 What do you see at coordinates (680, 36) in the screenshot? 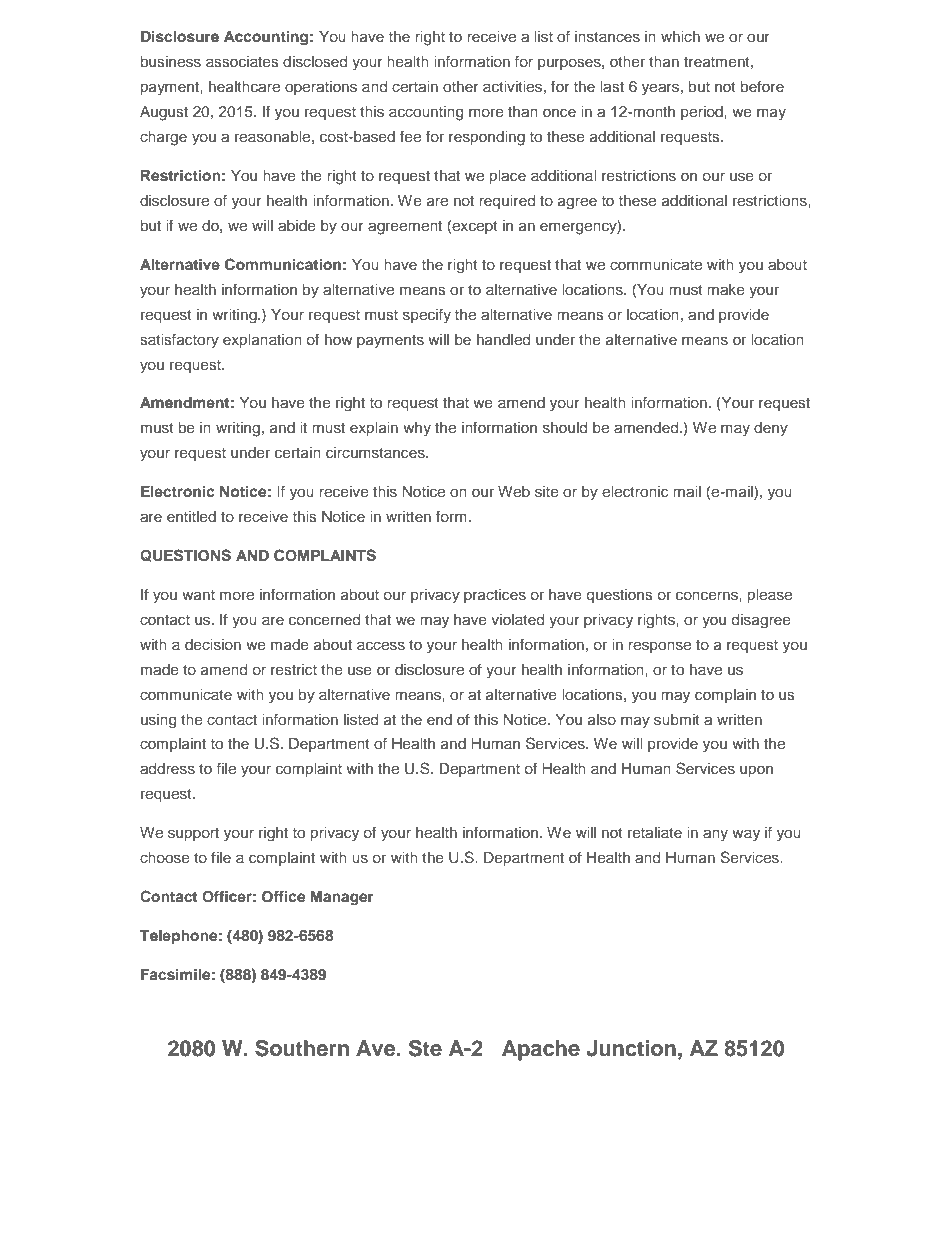
I see `which` at bounding box center [680, 36].
